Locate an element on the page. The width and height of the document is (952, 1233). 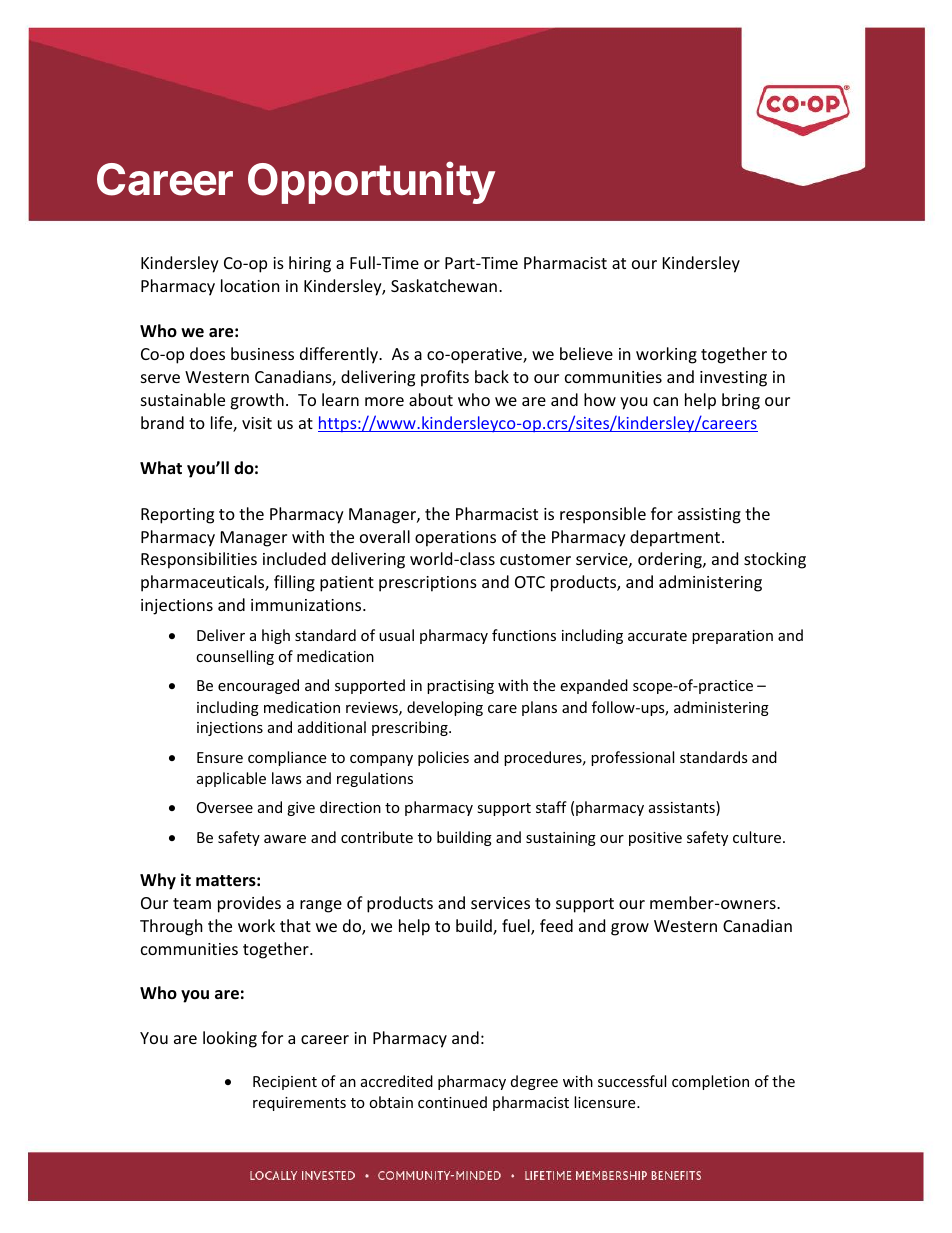
aware is located at coordinates (285, 839).
